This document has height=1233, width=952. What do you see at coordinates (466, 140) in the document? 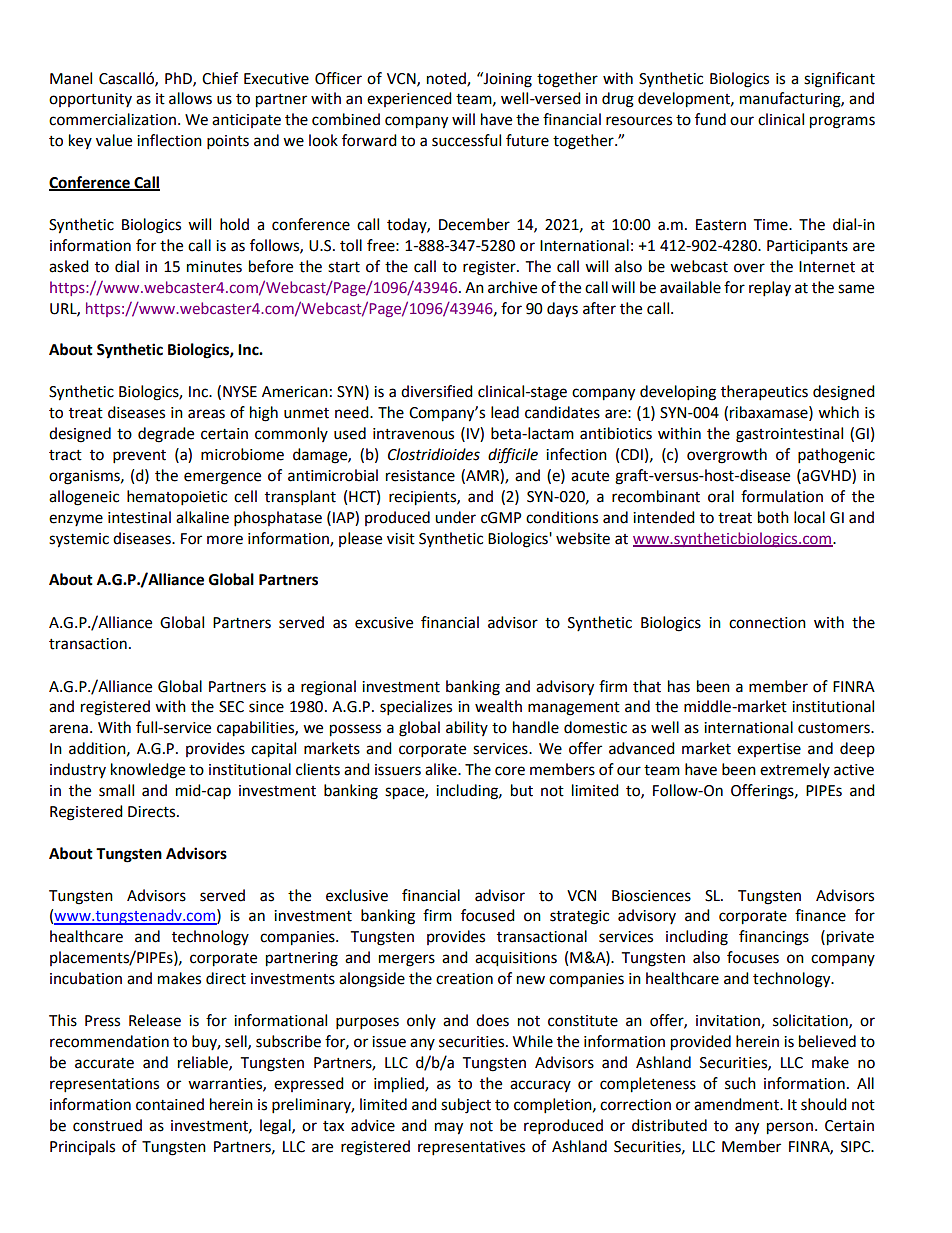
I see `successful` at bounding box center [466, 140].
